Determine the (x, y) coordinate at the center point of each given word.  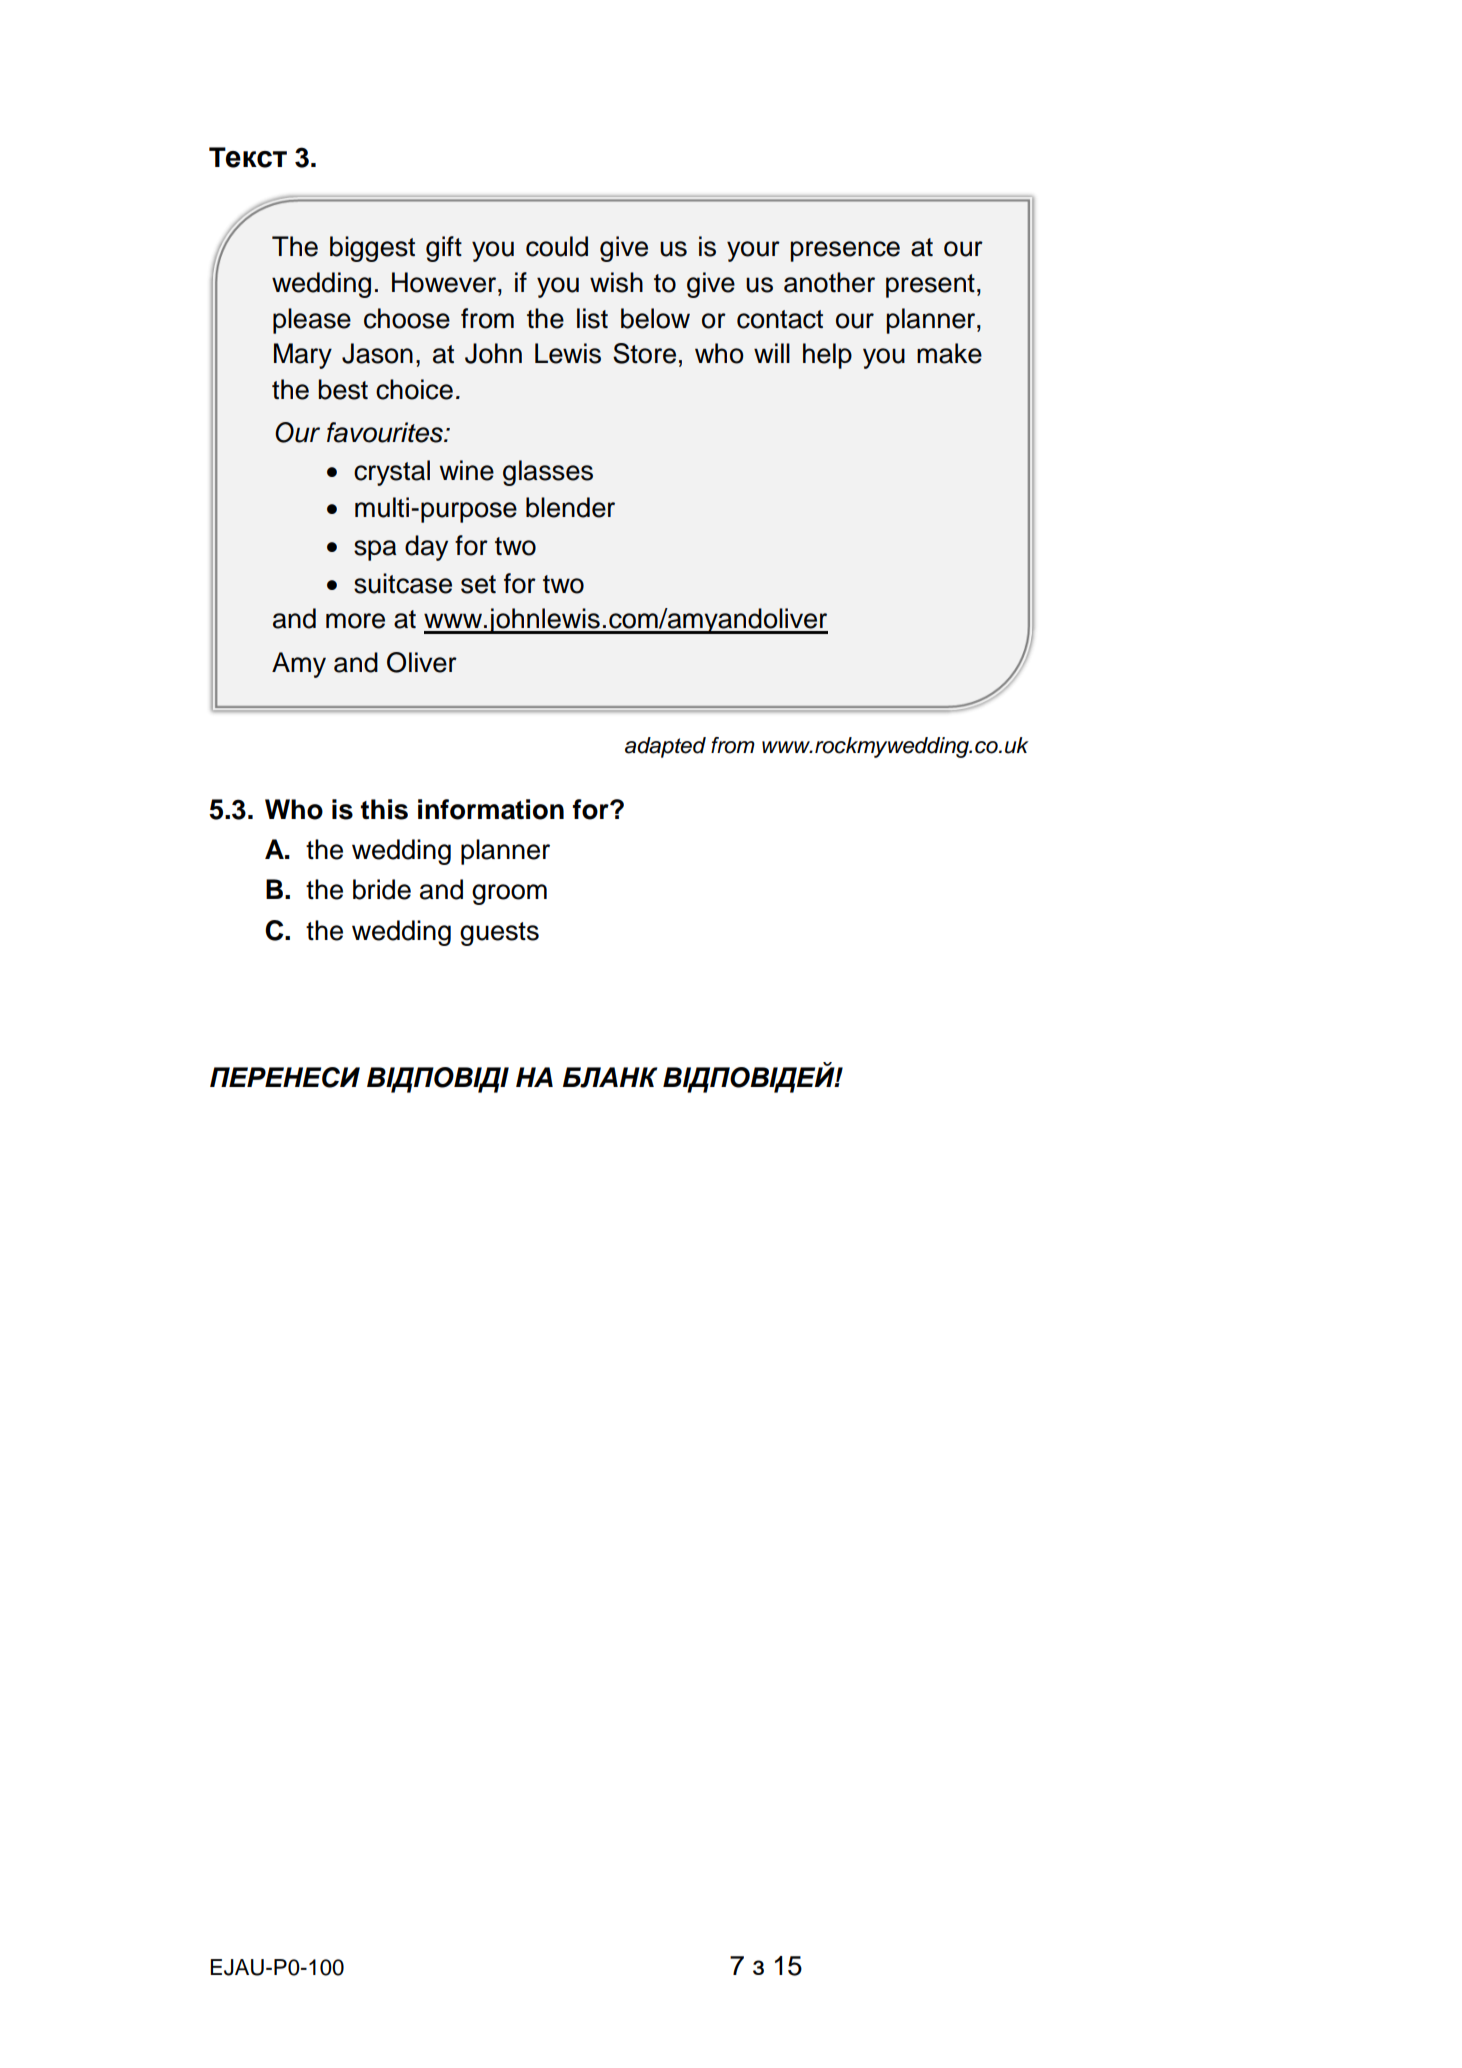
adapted (665, 747)
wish (616, 282)
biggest (372, 249)
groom (509, 894)
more (355, 621)
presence (845, 251)
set (478, 584)
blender (570, 507)
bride (382, 889)
